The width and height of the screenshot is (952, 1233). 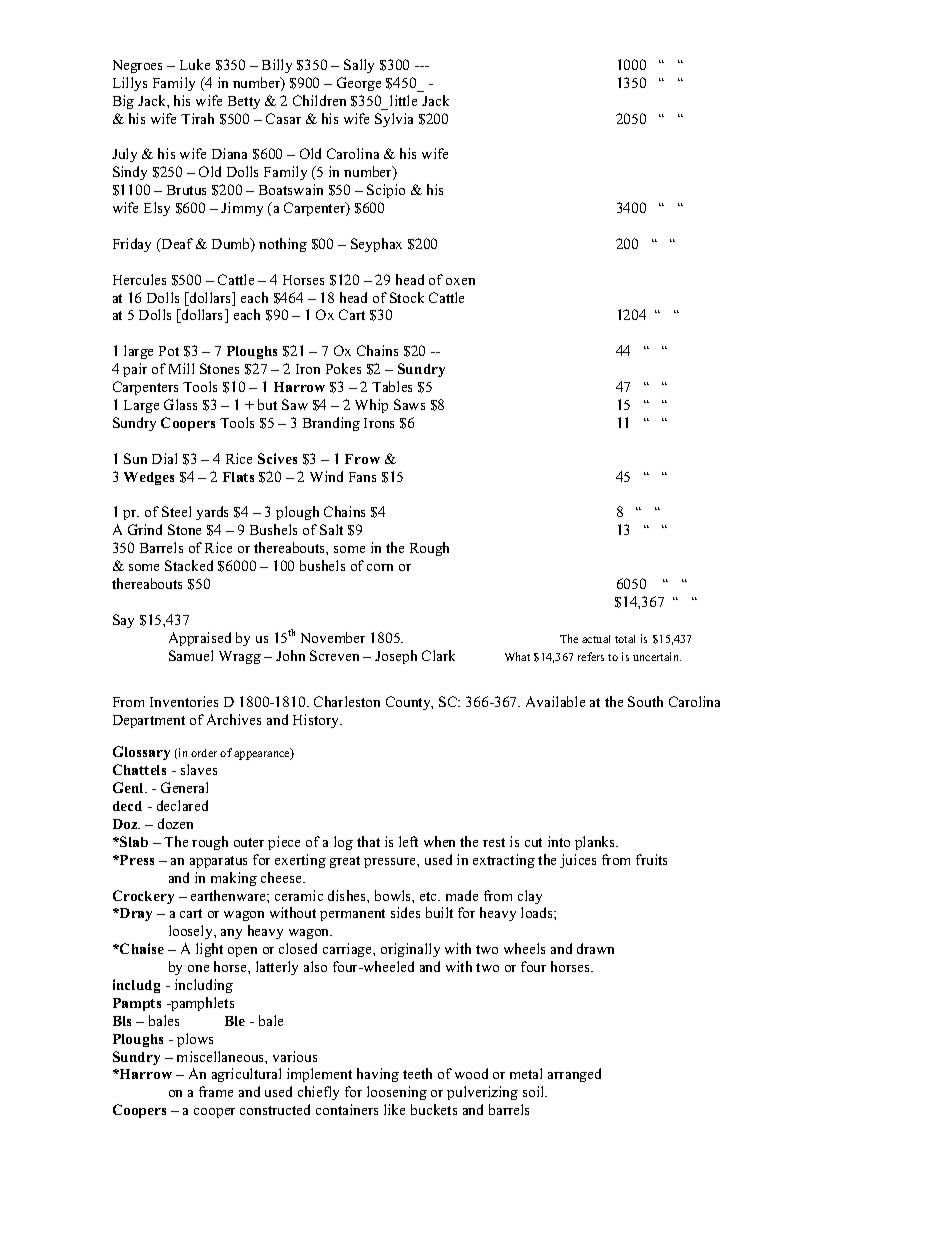 I want to click on Stacked, so click(x=189, y=565).
